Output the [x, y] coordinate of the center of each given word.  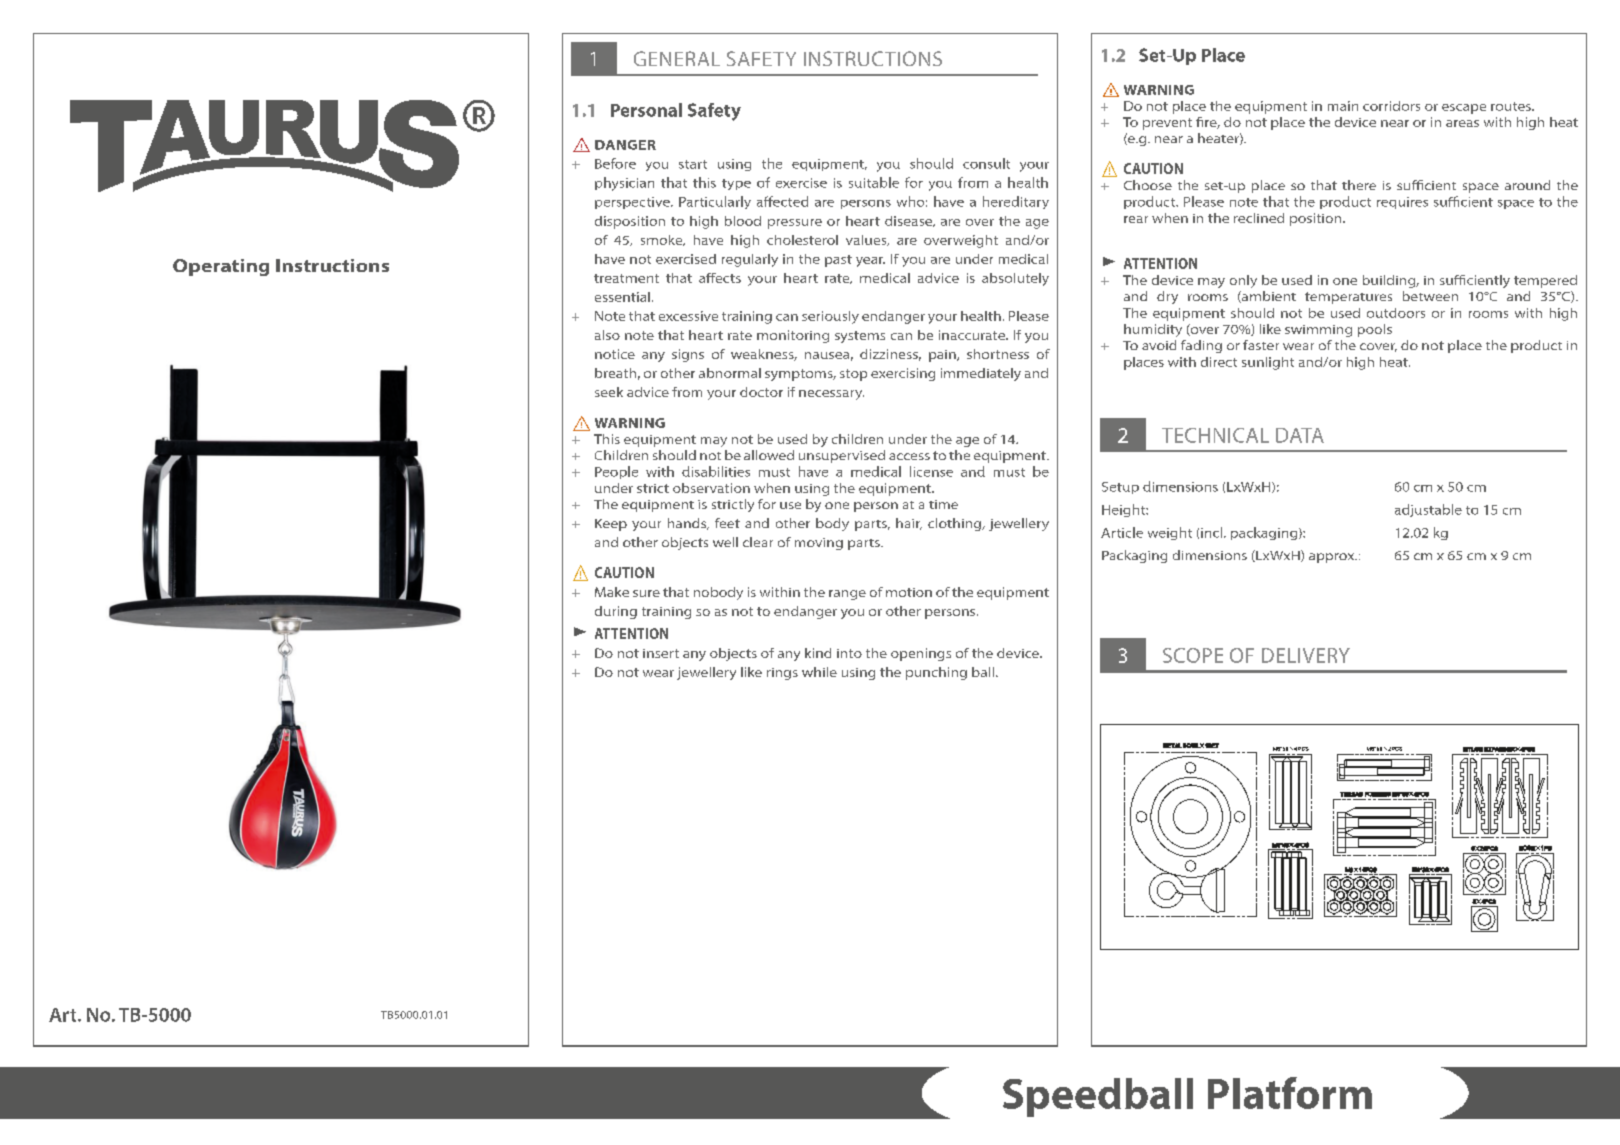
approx [1333, 558]
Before [615, 163]
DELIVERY [1306, 655]
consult [986, 163]
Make [612, 592]
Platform [1290, 1093]
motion [909, 592]
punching [936, 673]
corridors [1391, 106]
